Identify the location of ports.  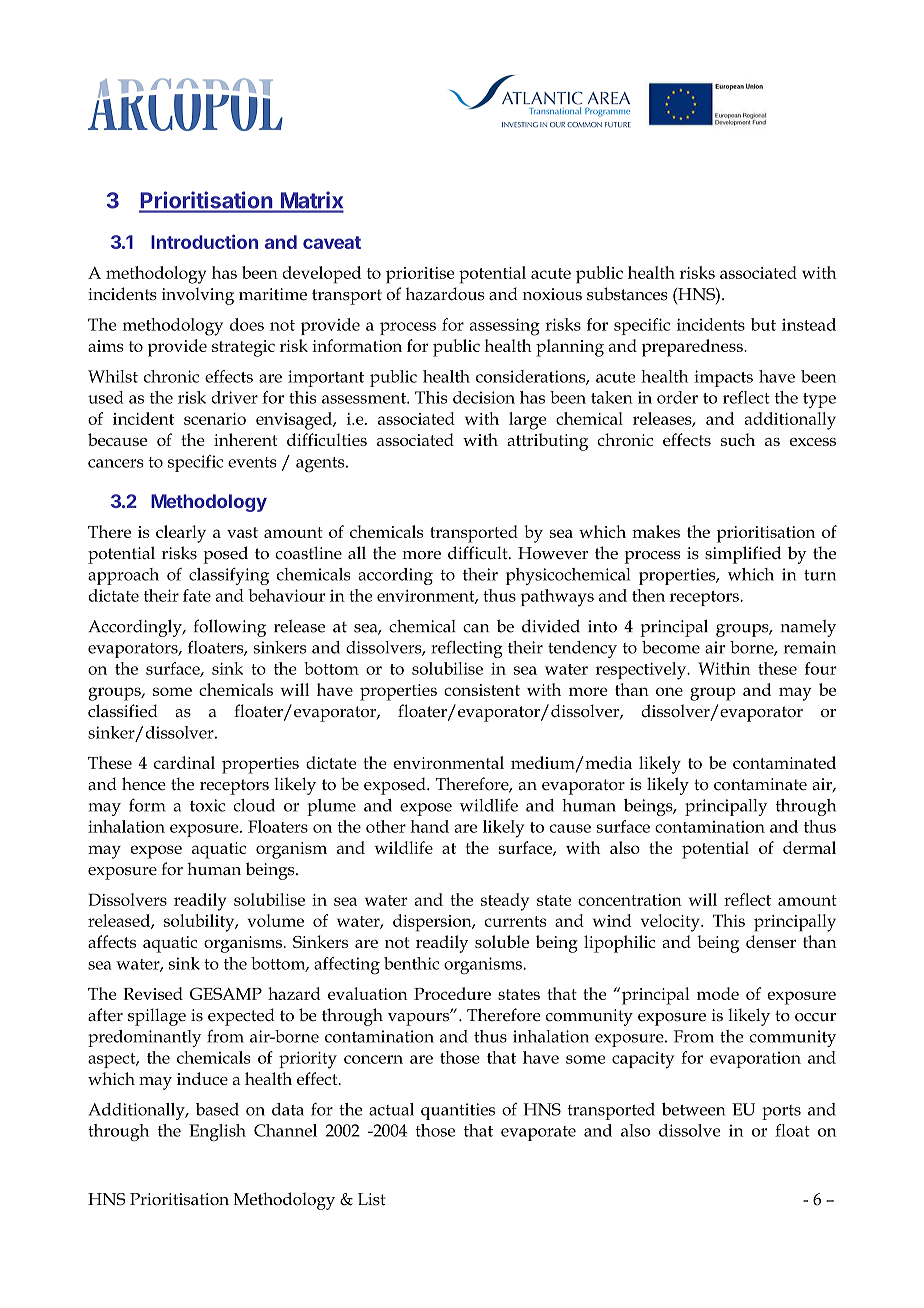
(781, 1112).
